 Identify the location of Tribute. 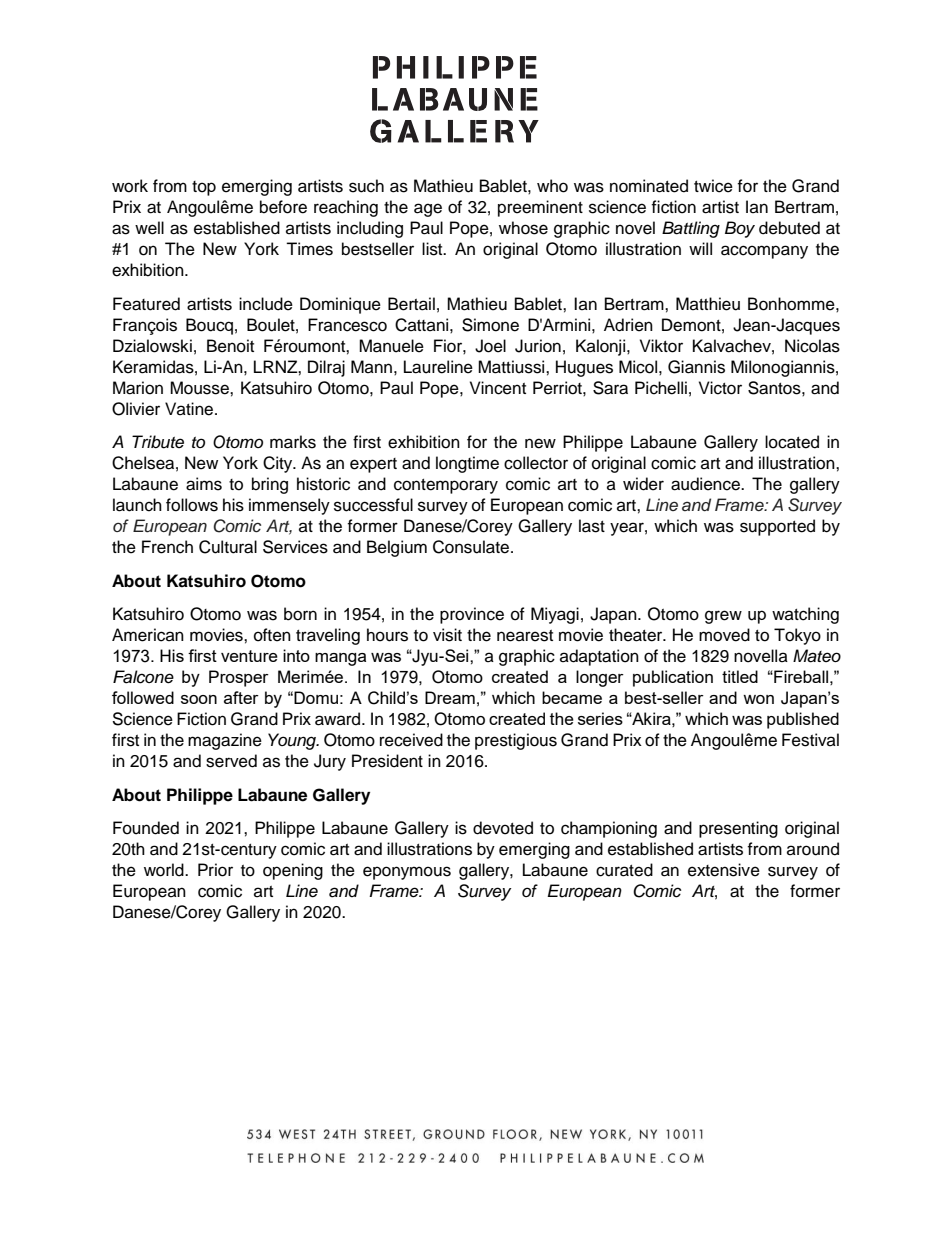
(158, 442).
